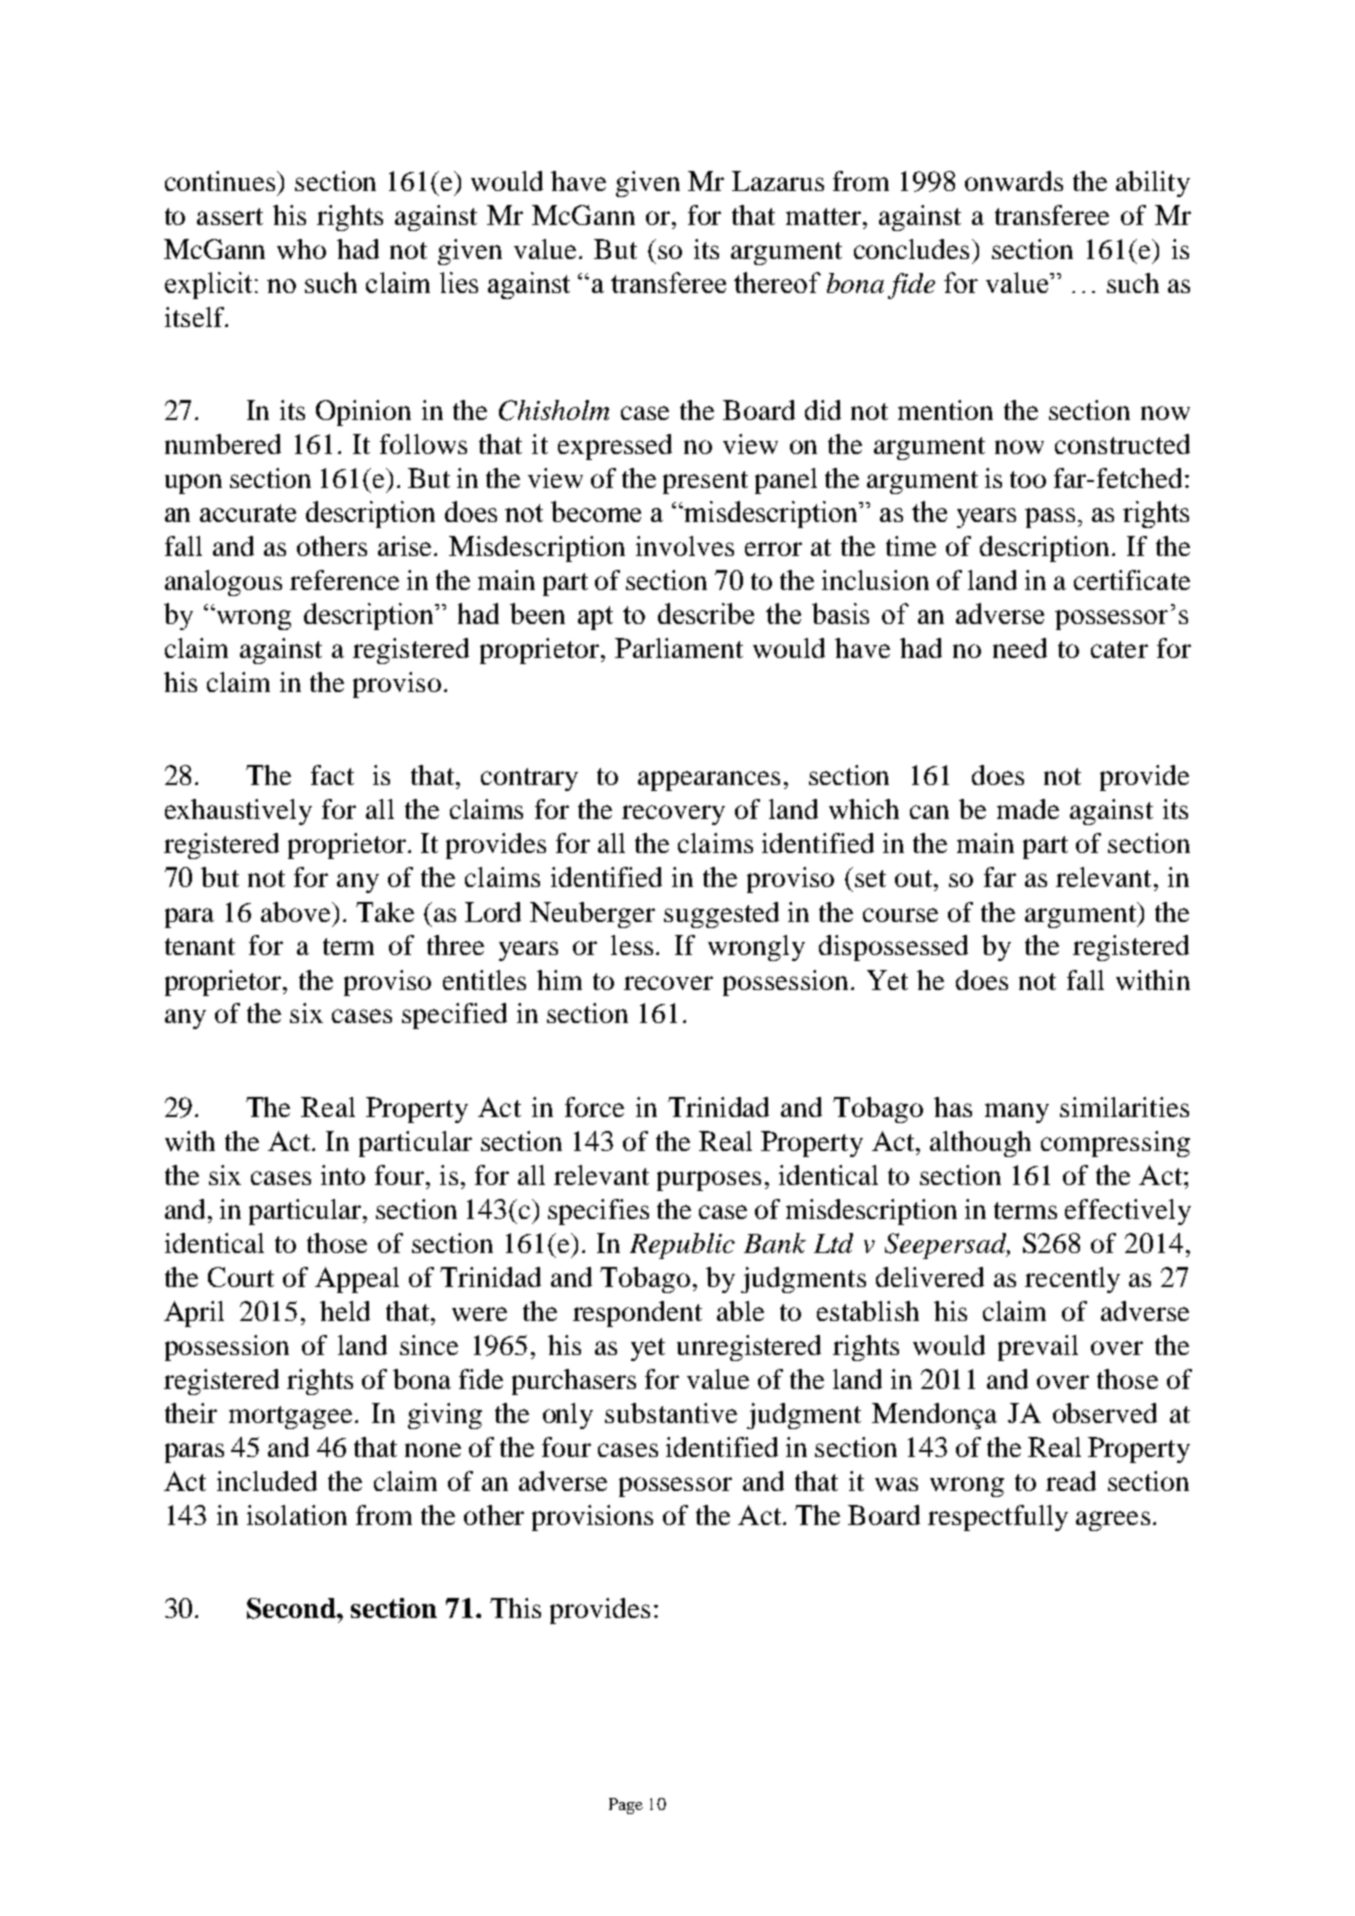 This screenshot has height=1916, width=1355. I want to click on Lazarus, so click(778, 181).
